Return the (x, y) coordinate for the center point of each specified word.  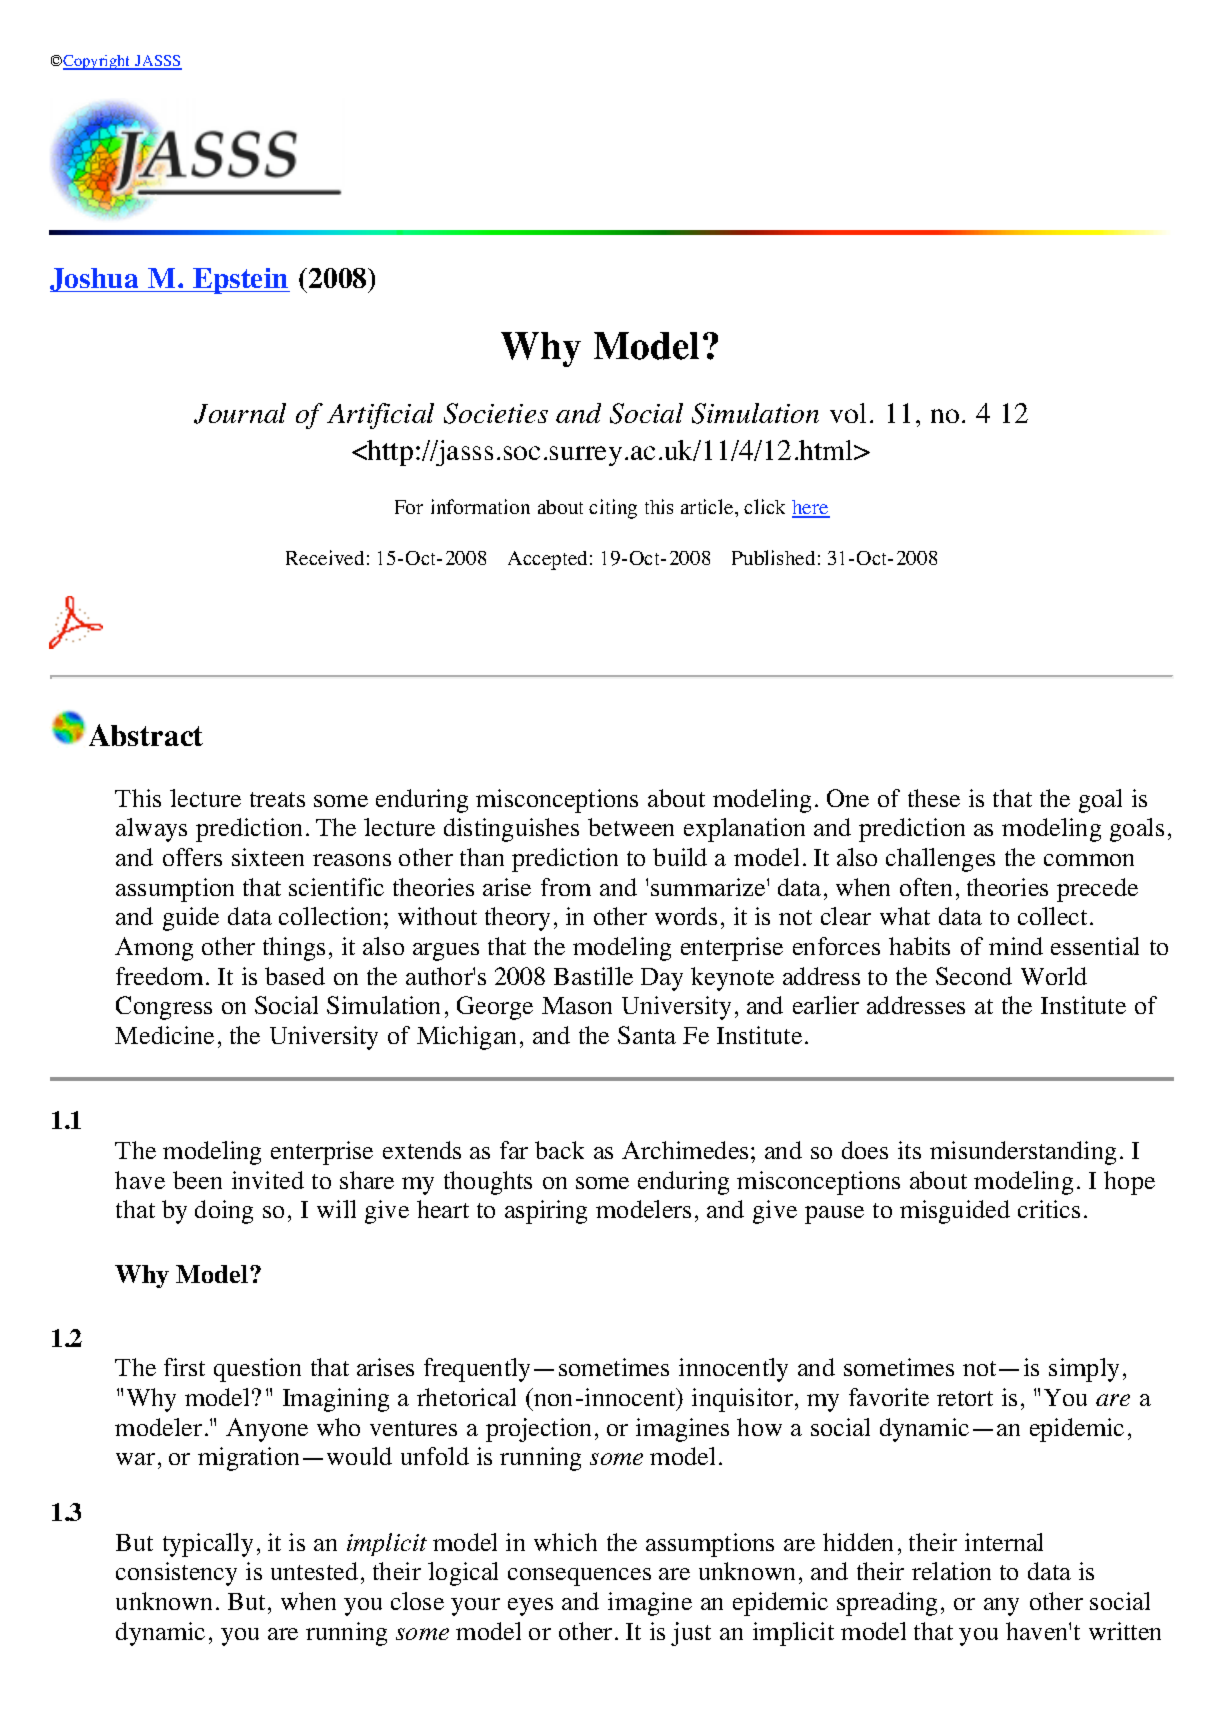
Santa (647, 1035)
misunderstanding (1023, 1153)
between (631, 827)
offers (192, 857)
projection (538, 1430)
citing (613, 509)
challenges (940, 860)
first (184, 1367)
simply (1084, 1370)
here (811, 508)
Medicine (164, 1035)
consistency (176, 1574)
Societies (496, 413)
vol (848, 413)
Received (325, 557)
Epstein (240, 281)
